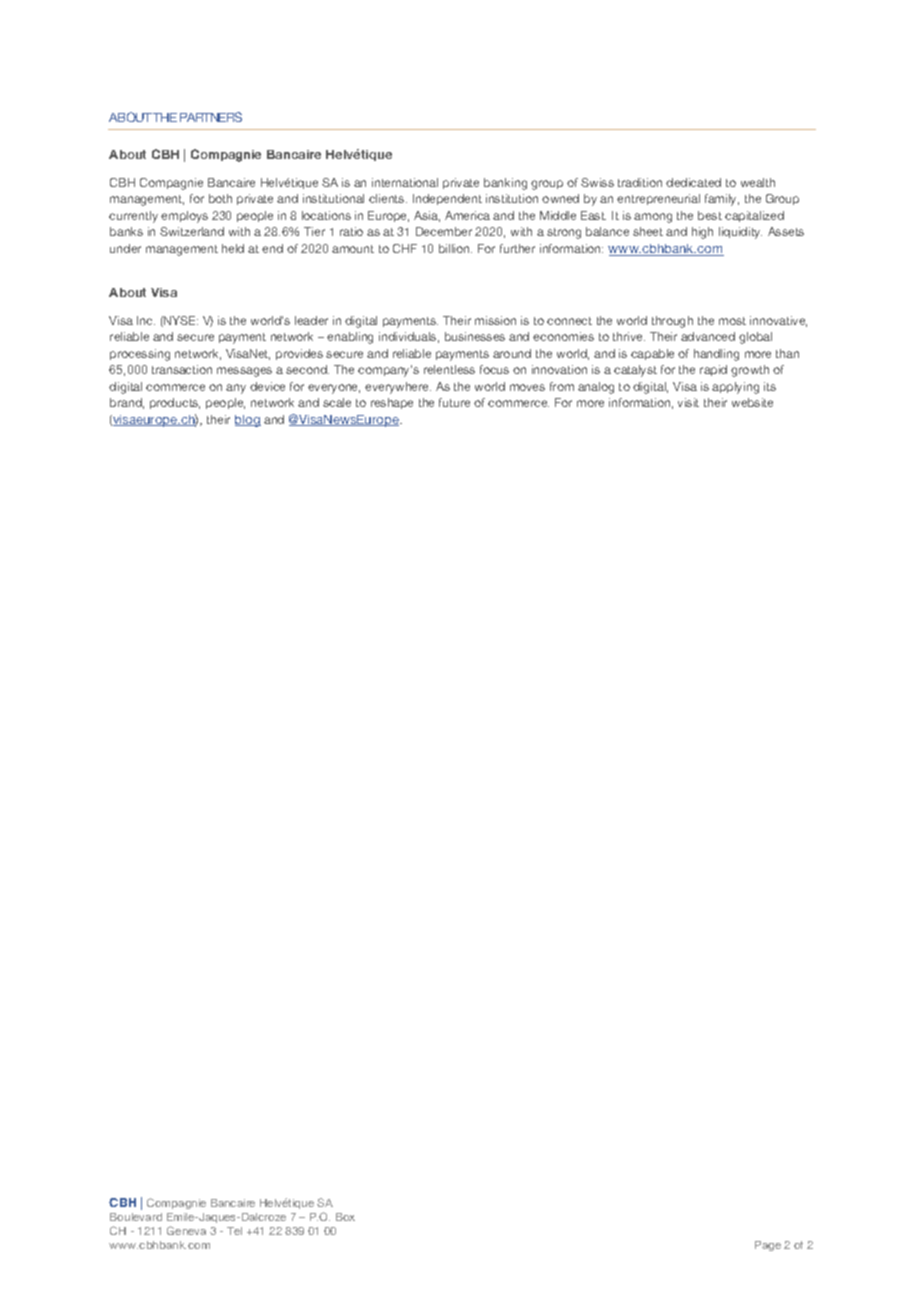 The image size is (924, 1308). Describe the element at coordinates (447, 199) in the screenshot. I see `Independent` at that location.
